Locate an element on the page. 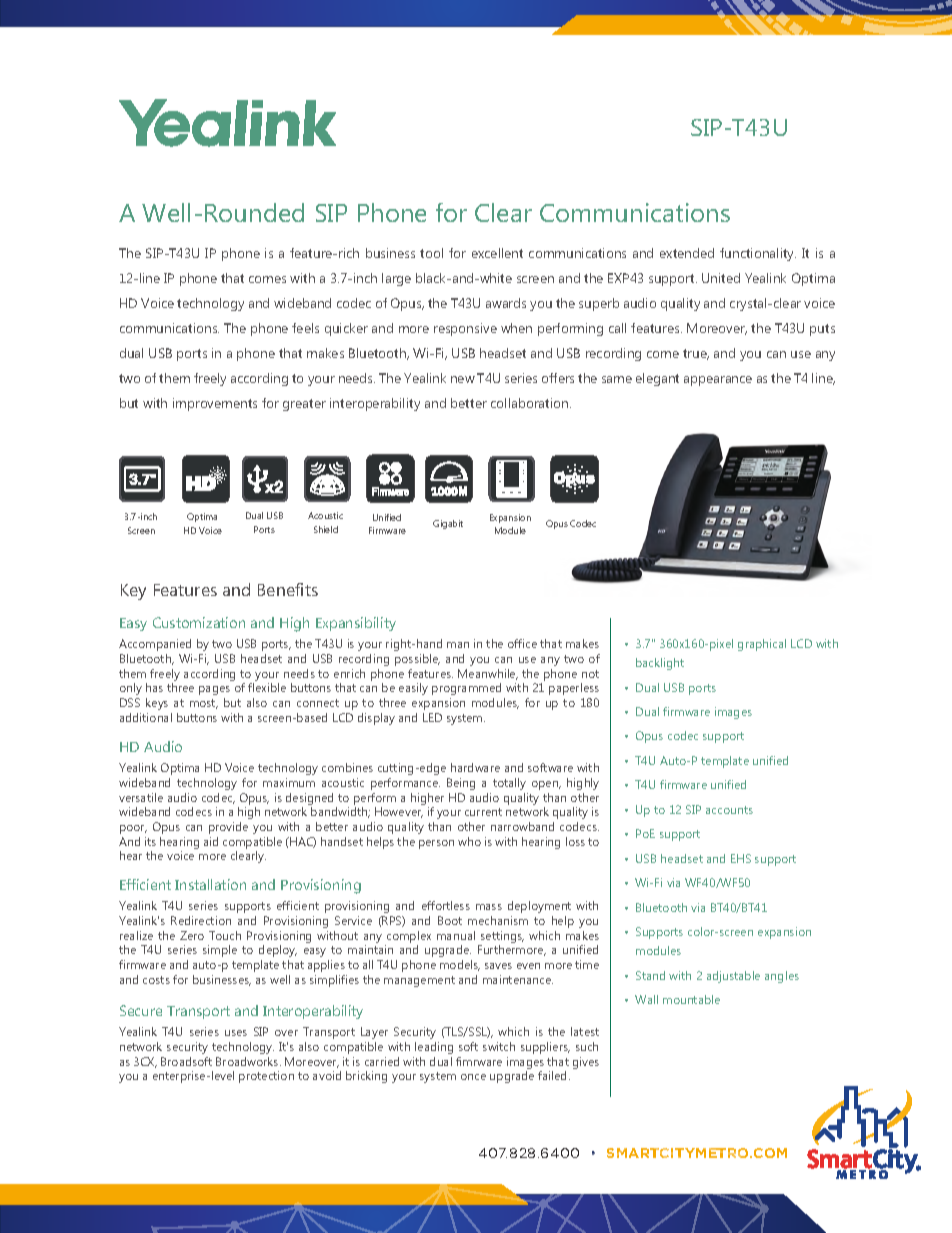  provide is located at coordinates (228, 828).
